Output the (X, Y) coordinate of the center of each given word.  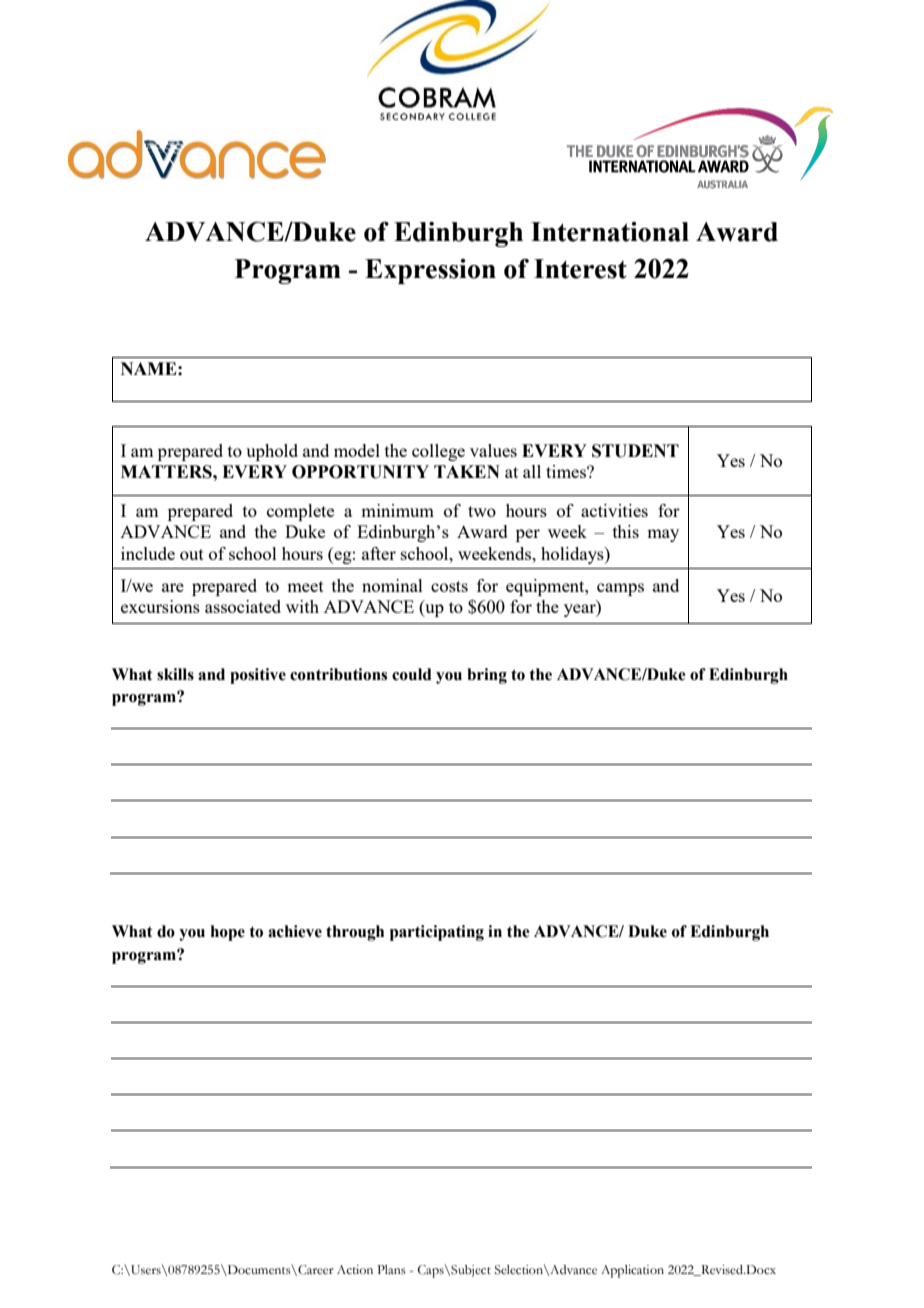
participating (437, 933)
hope (228, 933)
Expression (430, 271)
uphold (272, 452)
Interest (580, 269)
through (355, 933)
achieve (295, 931)
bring (487, 676)
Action (355, 1270)
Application (632, 1271)
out (192, 554)
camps (620, 589)
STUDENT (635, 451)
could (412, 674)
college (438, 452)
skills (175, 674)
